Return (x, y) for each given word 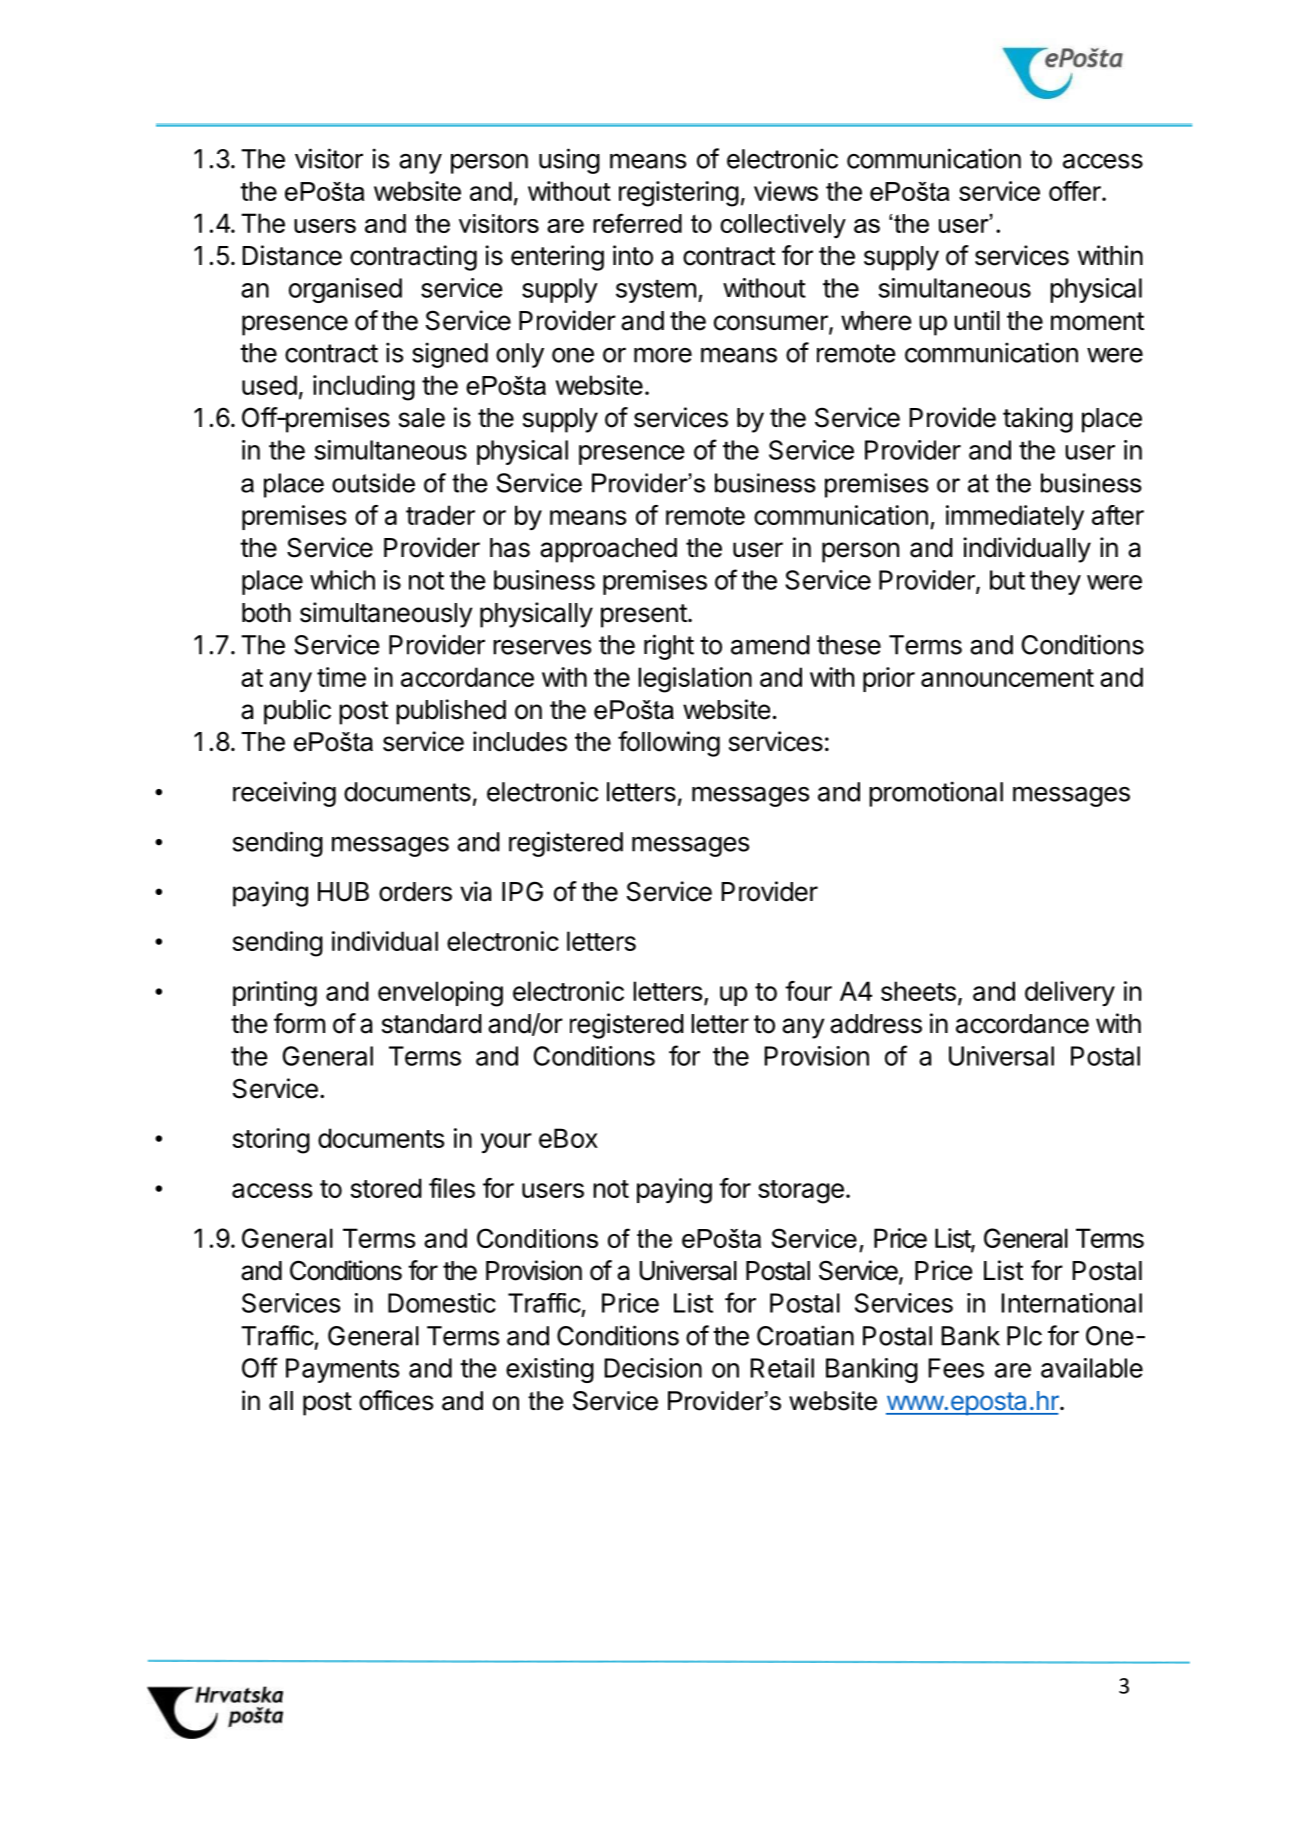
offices (396, 1400)
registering (679, 194)
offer (1076, 191)
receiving (284, 794)
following (669, 744)
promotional (936, 794)
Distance (292, 255)
